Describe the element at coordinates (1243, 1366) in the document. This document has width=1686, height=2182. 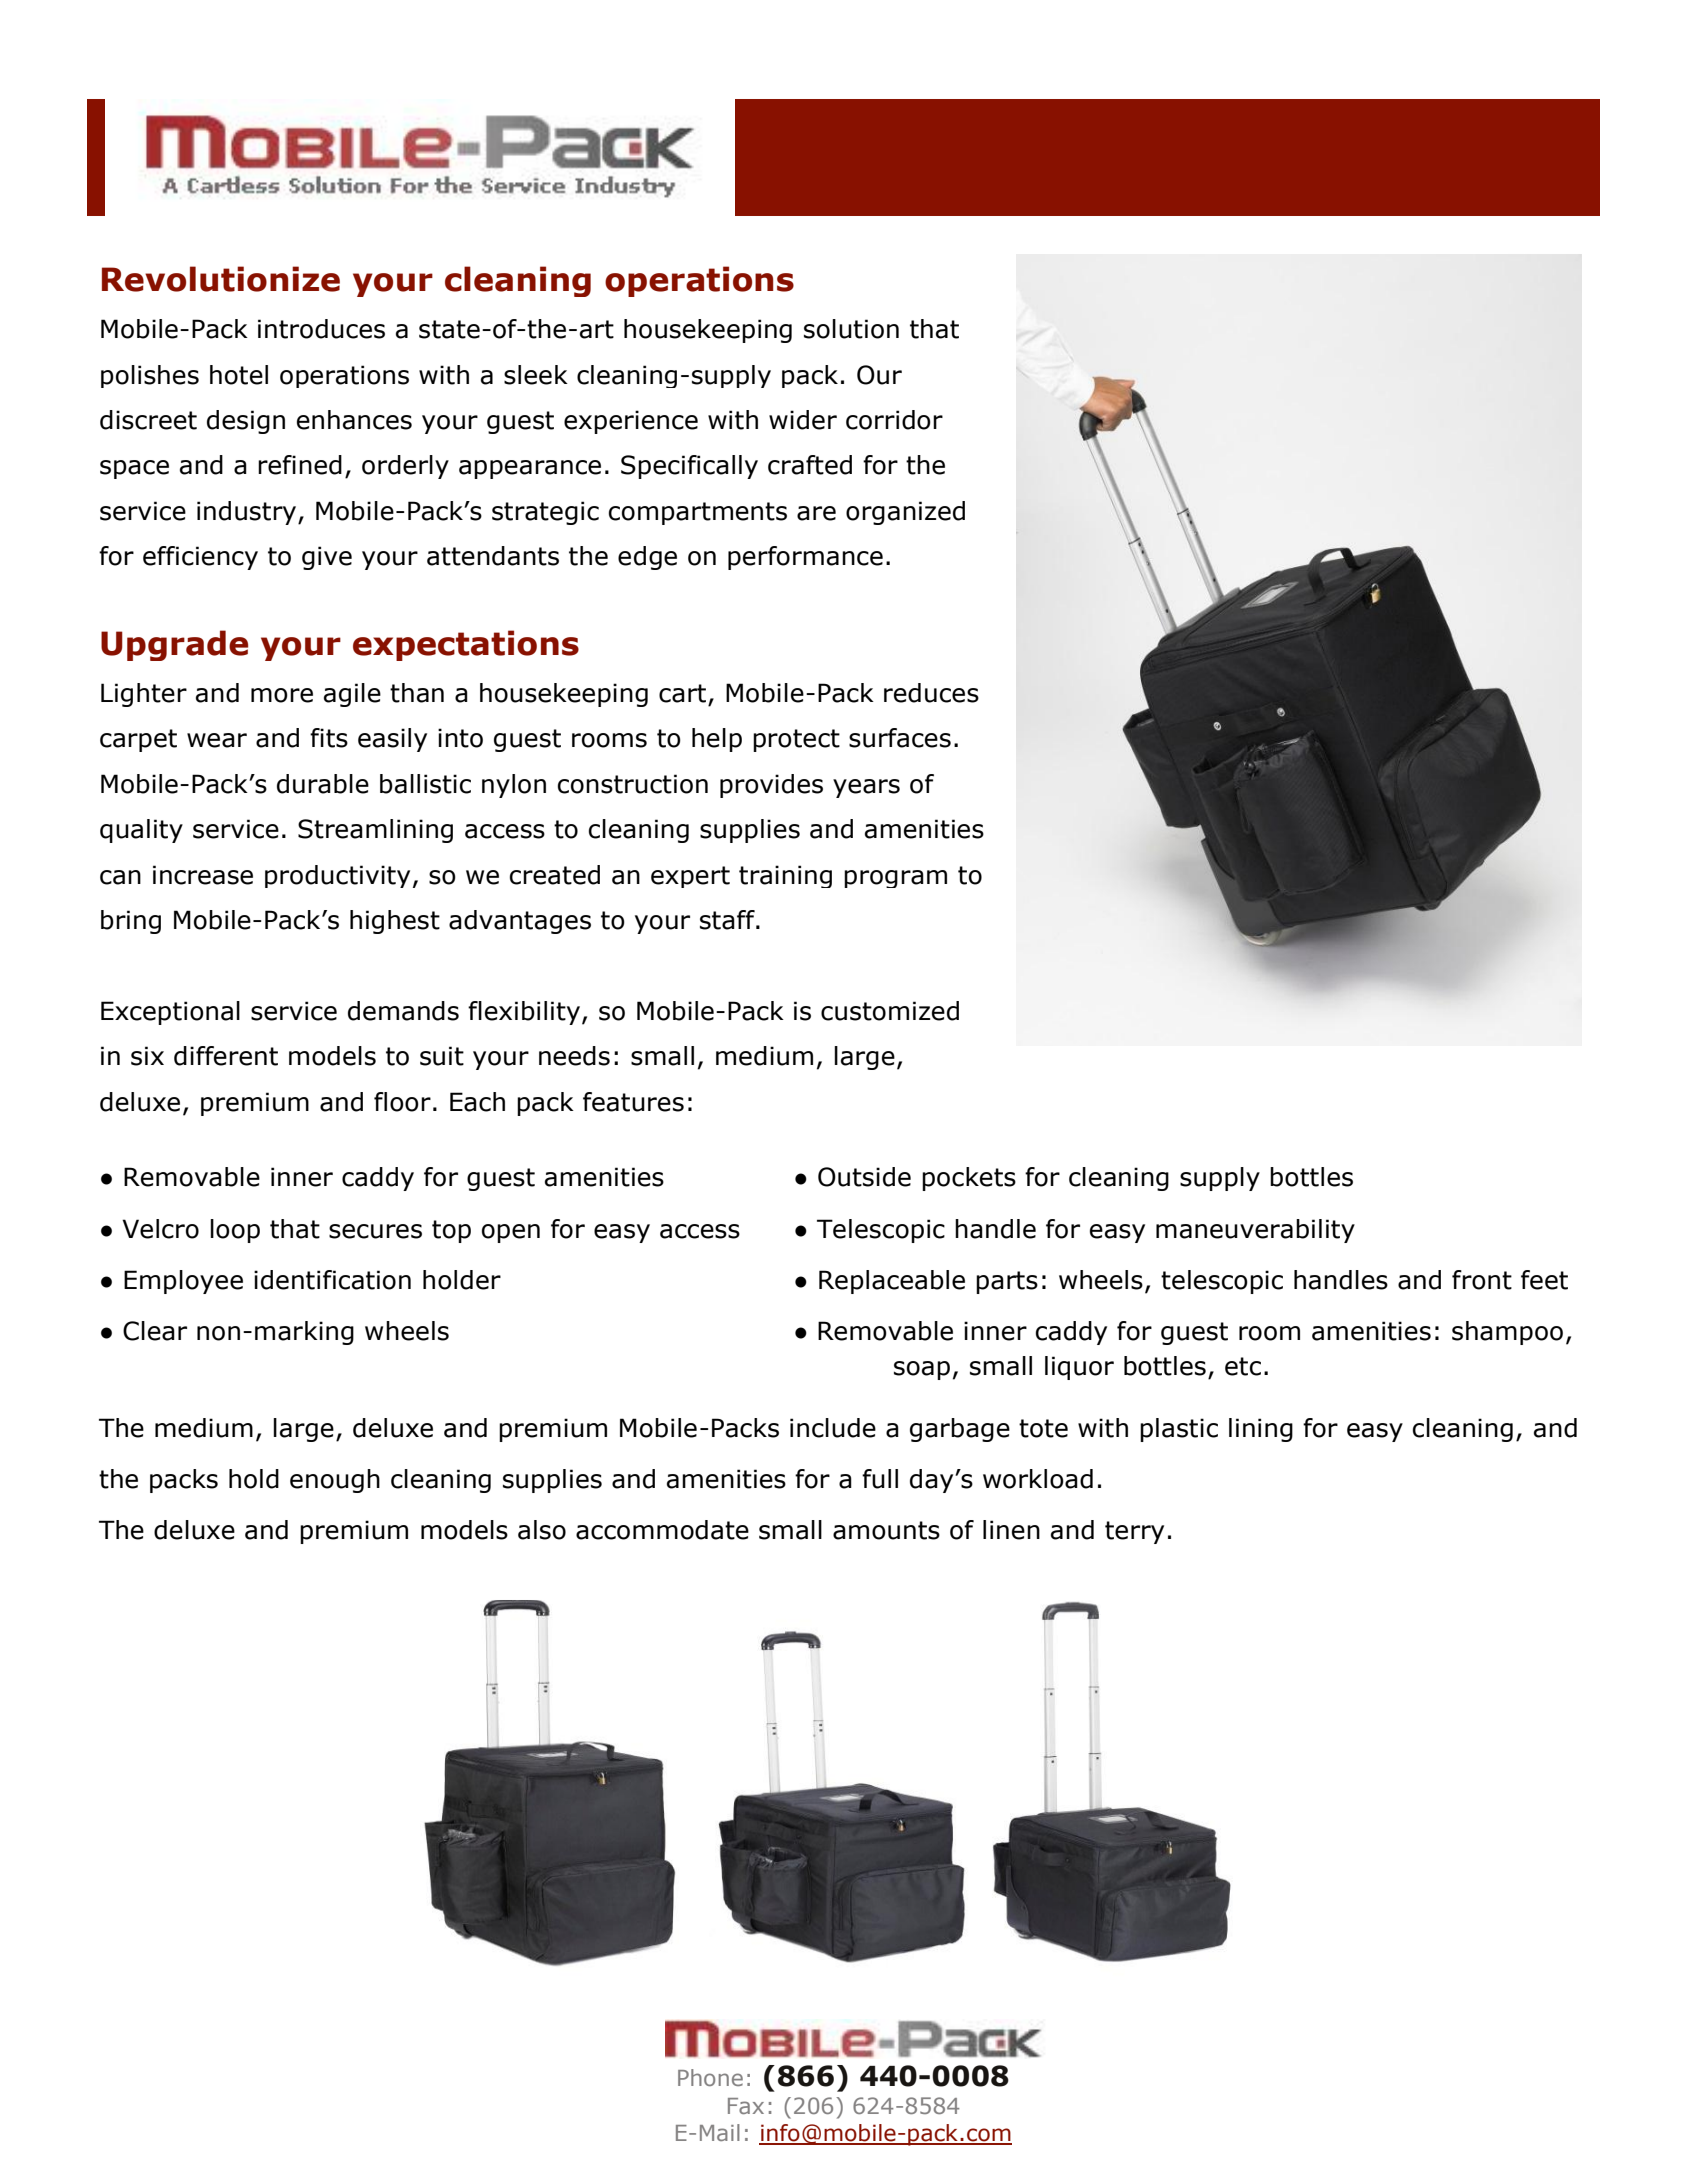
I see `etc` at that location.
